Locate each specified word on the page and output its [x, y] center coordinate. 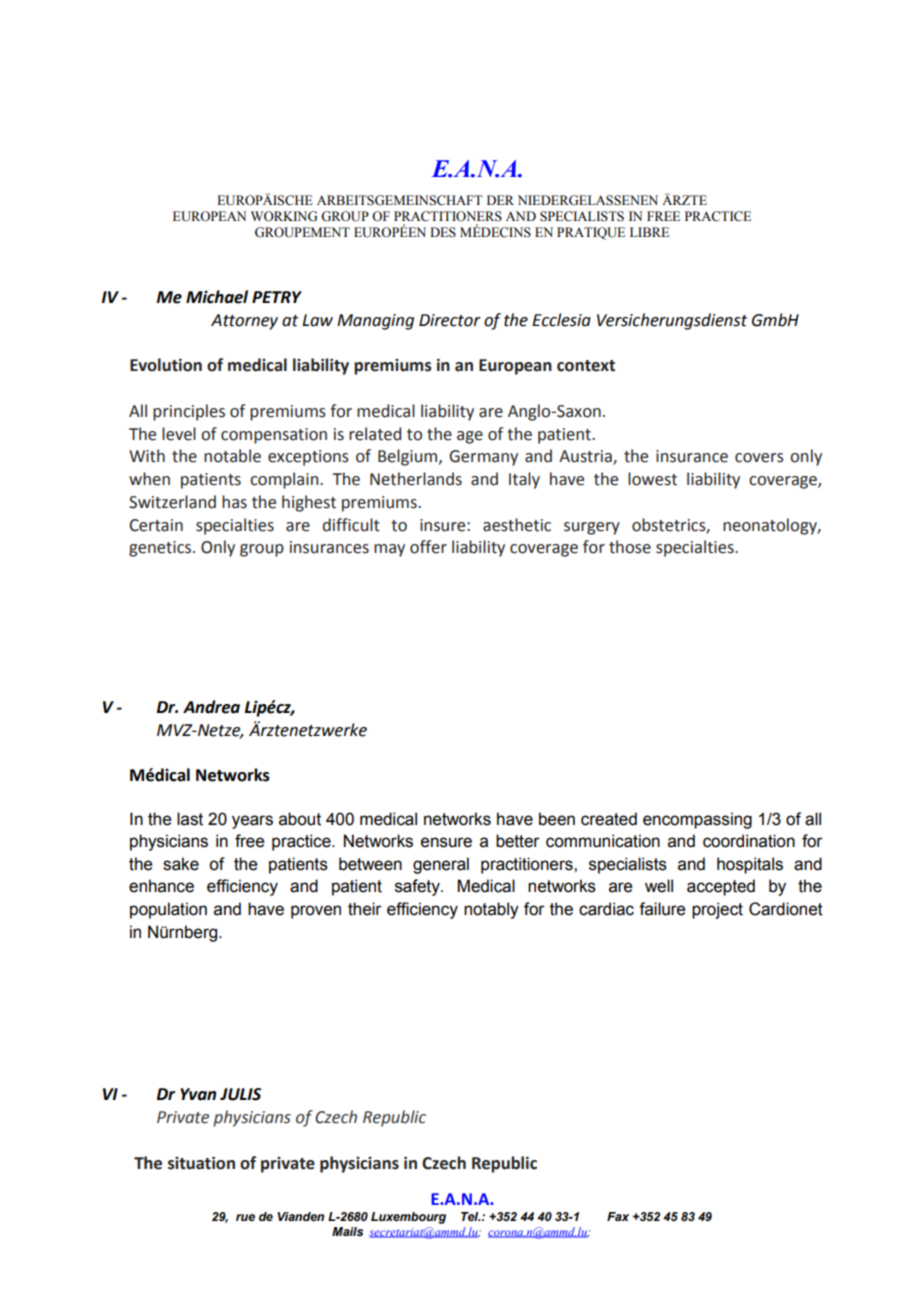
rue [245, 1217]
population [168, 910]
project [717, 910]
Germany [483, 458]
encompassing [697, 820]
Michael [217, 297]
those [630, 547]
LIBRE [649, 232]
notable [232, 456]
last [190, 819]
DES [443, 232]
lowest [652, 479]
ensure [446, 842]
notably [491, 910]
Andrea [211, 707]
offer [428, 547]
